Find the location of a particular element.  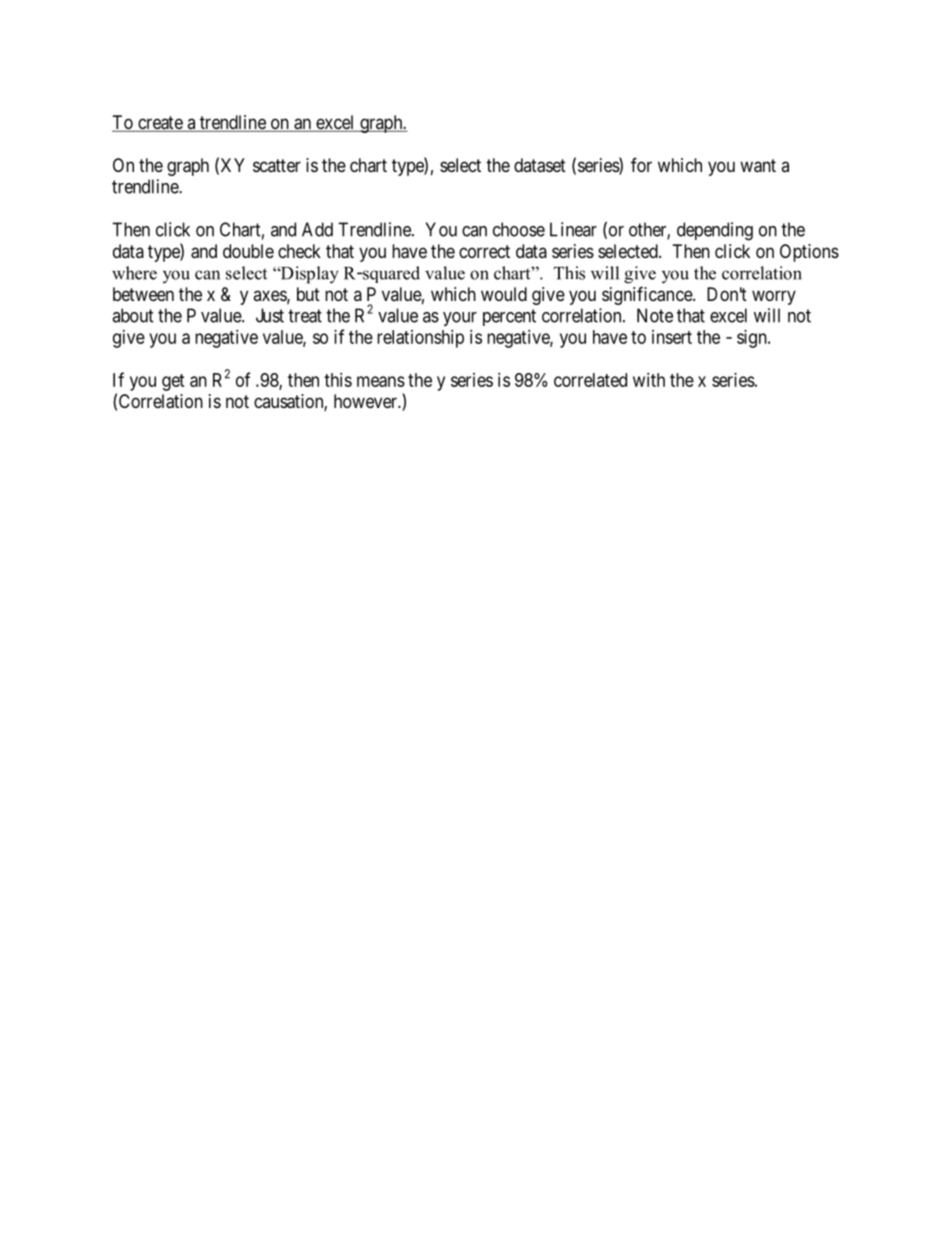

correct is located at coordinates (484, 251).
